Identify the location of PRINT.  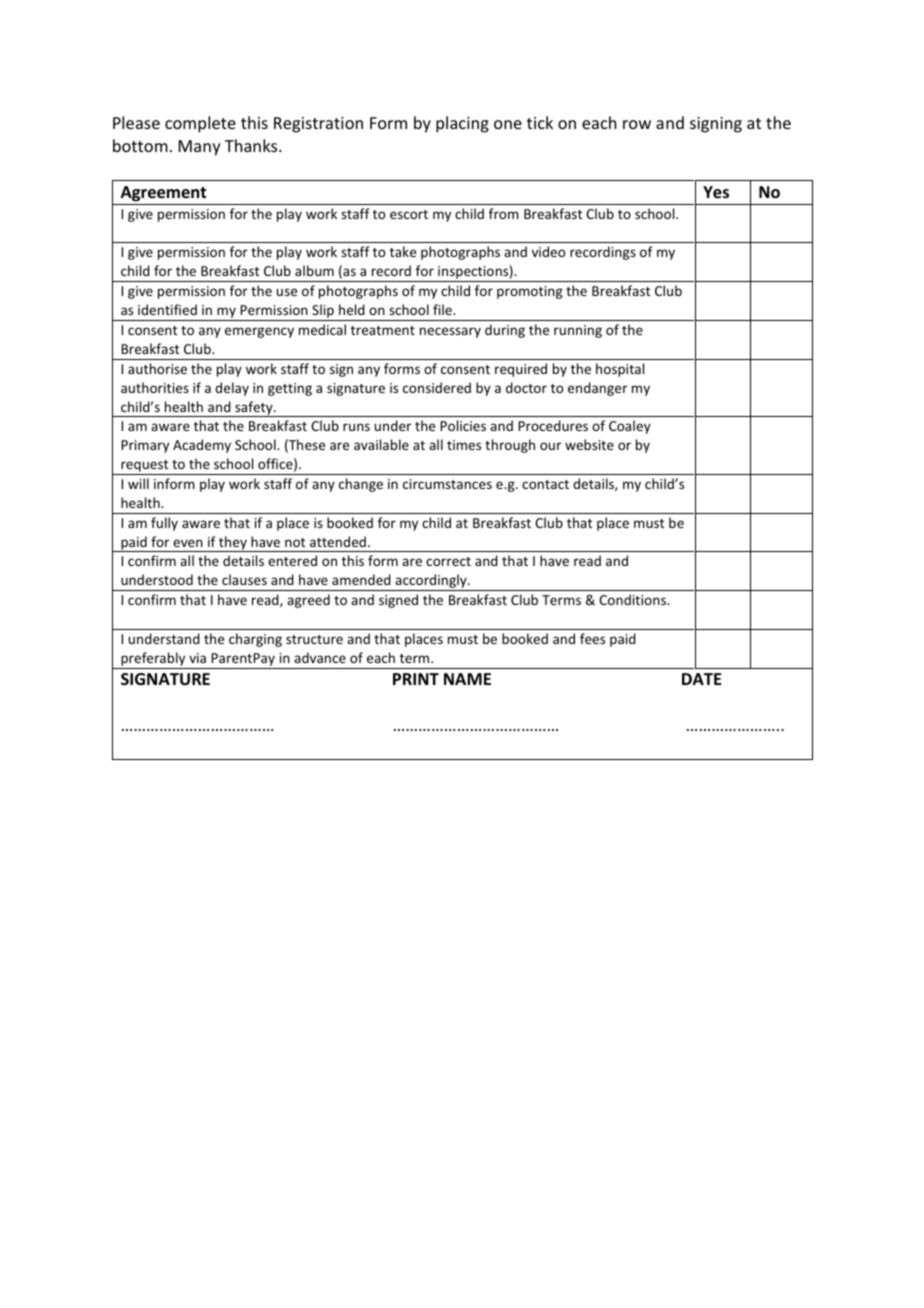
(416, 679).
